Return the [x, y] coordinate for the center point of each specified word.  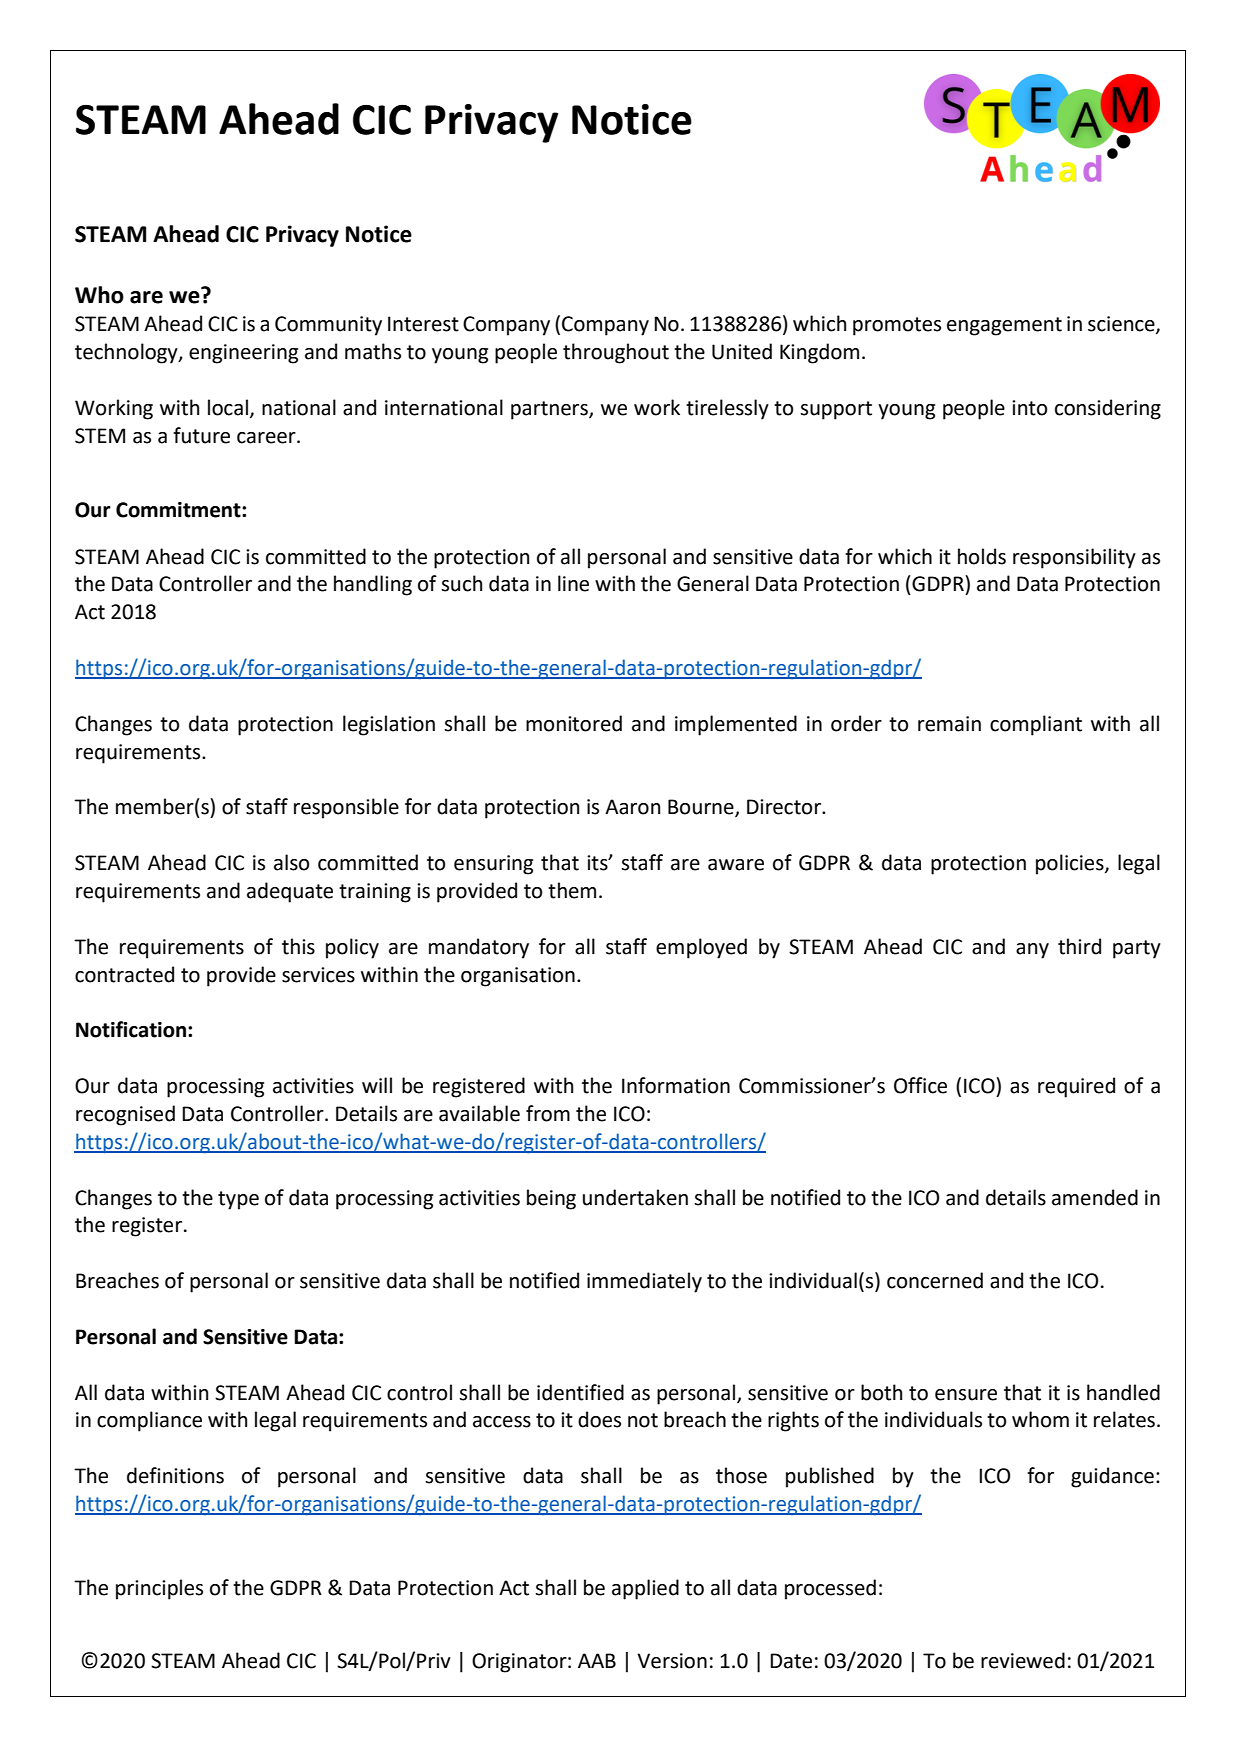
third [1079, 946]
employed [701, 948]
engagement [1004, 326]
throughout [616, 353]
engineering [243, 354]
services [318, 975]
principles [159, 1589]
